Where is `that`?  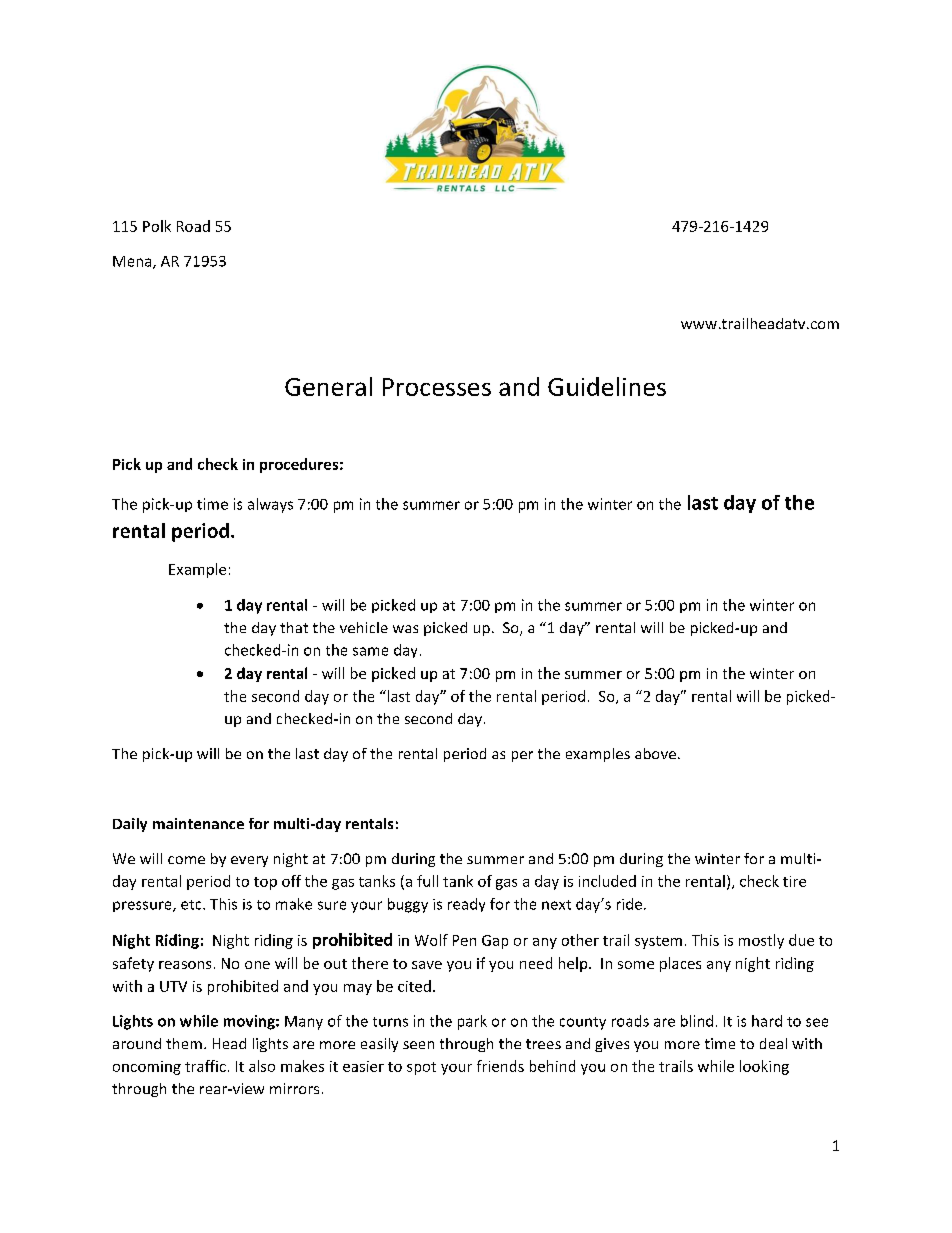
that is located at coordinates (294, 627).
